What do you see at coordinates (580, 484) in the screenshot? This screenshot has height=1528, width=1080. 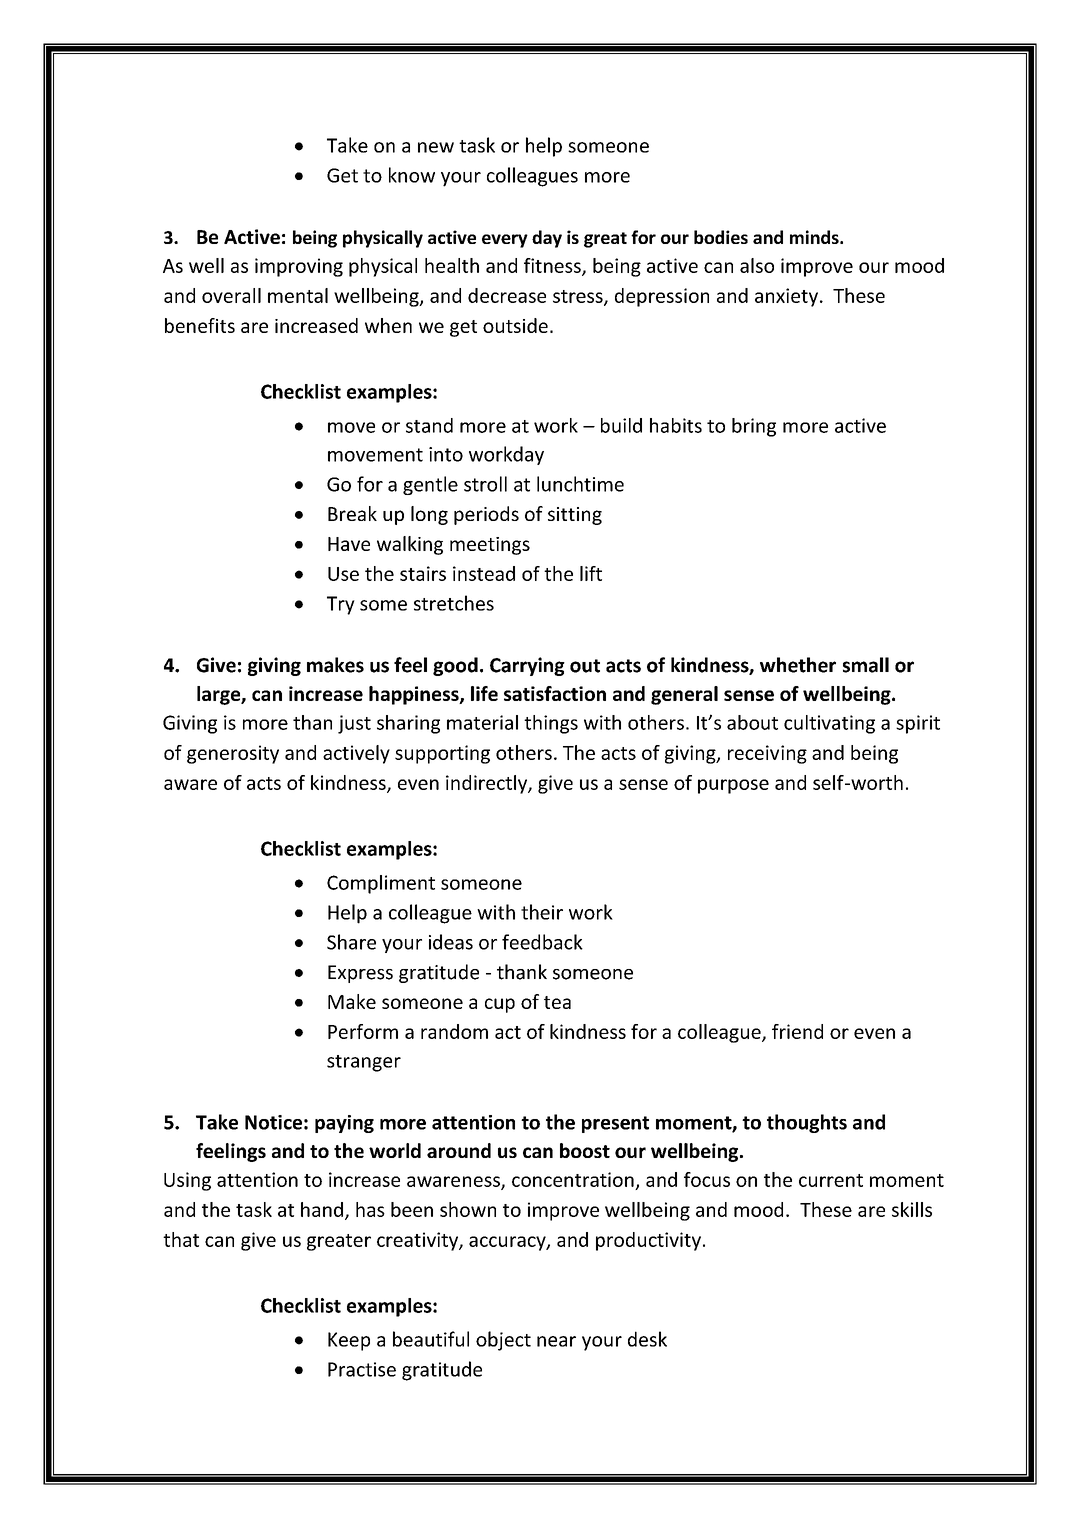 I see `lunchtime` at bounding box center [580, 484].
